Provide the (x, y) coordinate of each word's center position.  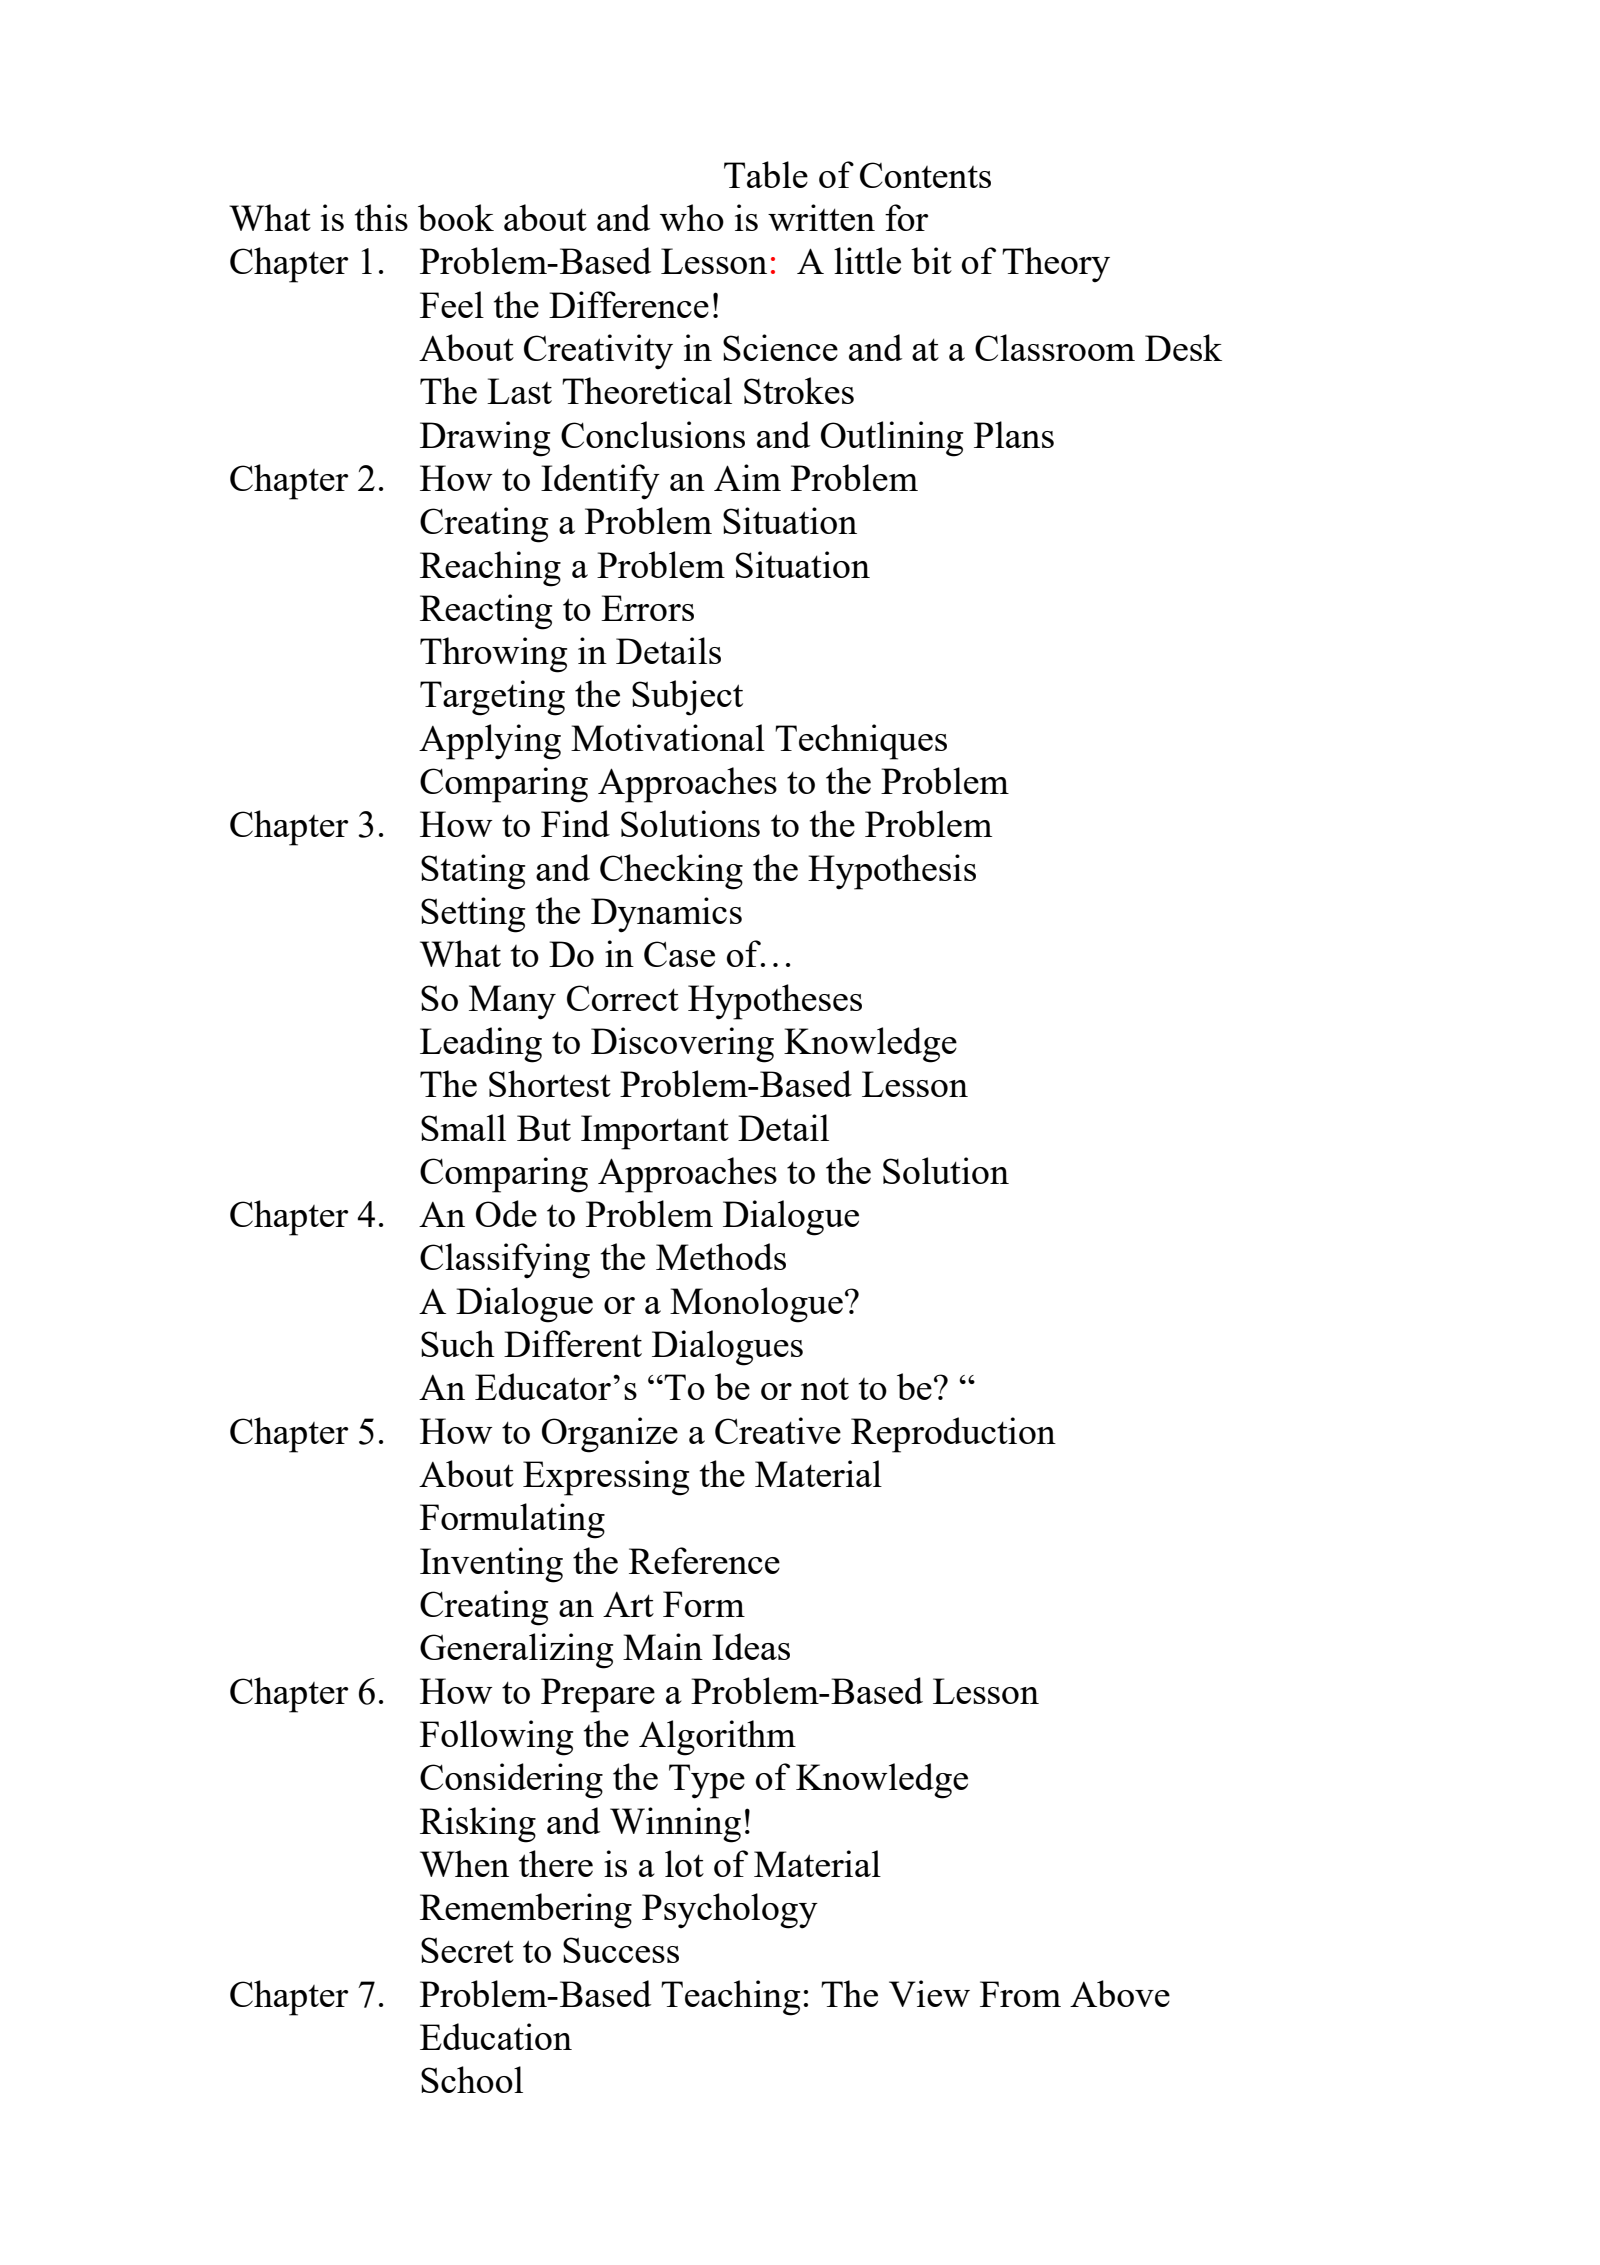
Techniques (861, 742)
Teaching (730, 1998)
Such (458, 1343)
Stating (473, 872)
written (821, 217)
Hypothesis (892, 872)
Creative (778, 1430)
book (456, 217)
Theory (1056, 265)
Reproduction (953, 1435)
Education (496, 2036)
